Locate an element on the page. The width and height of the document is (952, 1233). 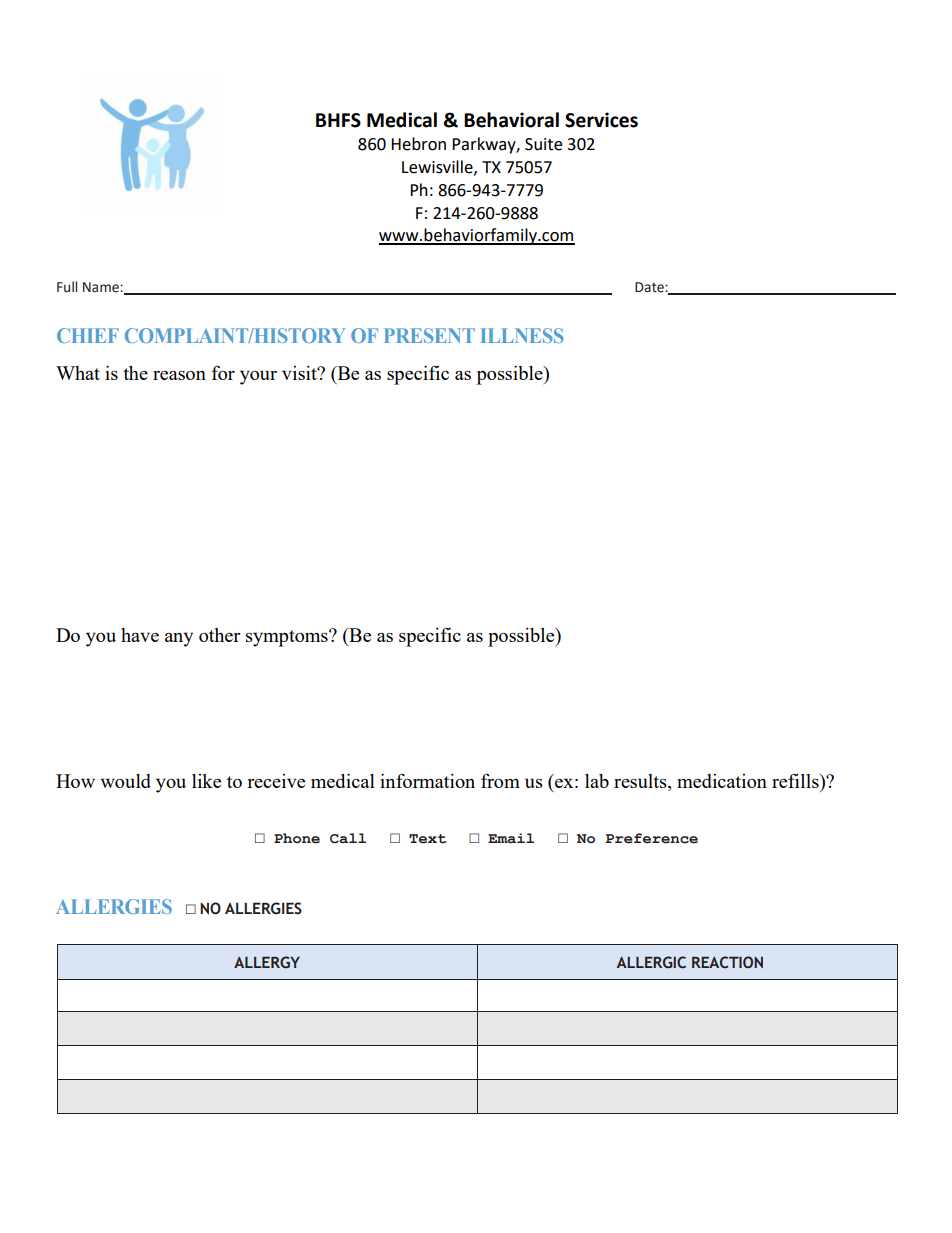
PRESENT is located at coordinates (429, 335).
